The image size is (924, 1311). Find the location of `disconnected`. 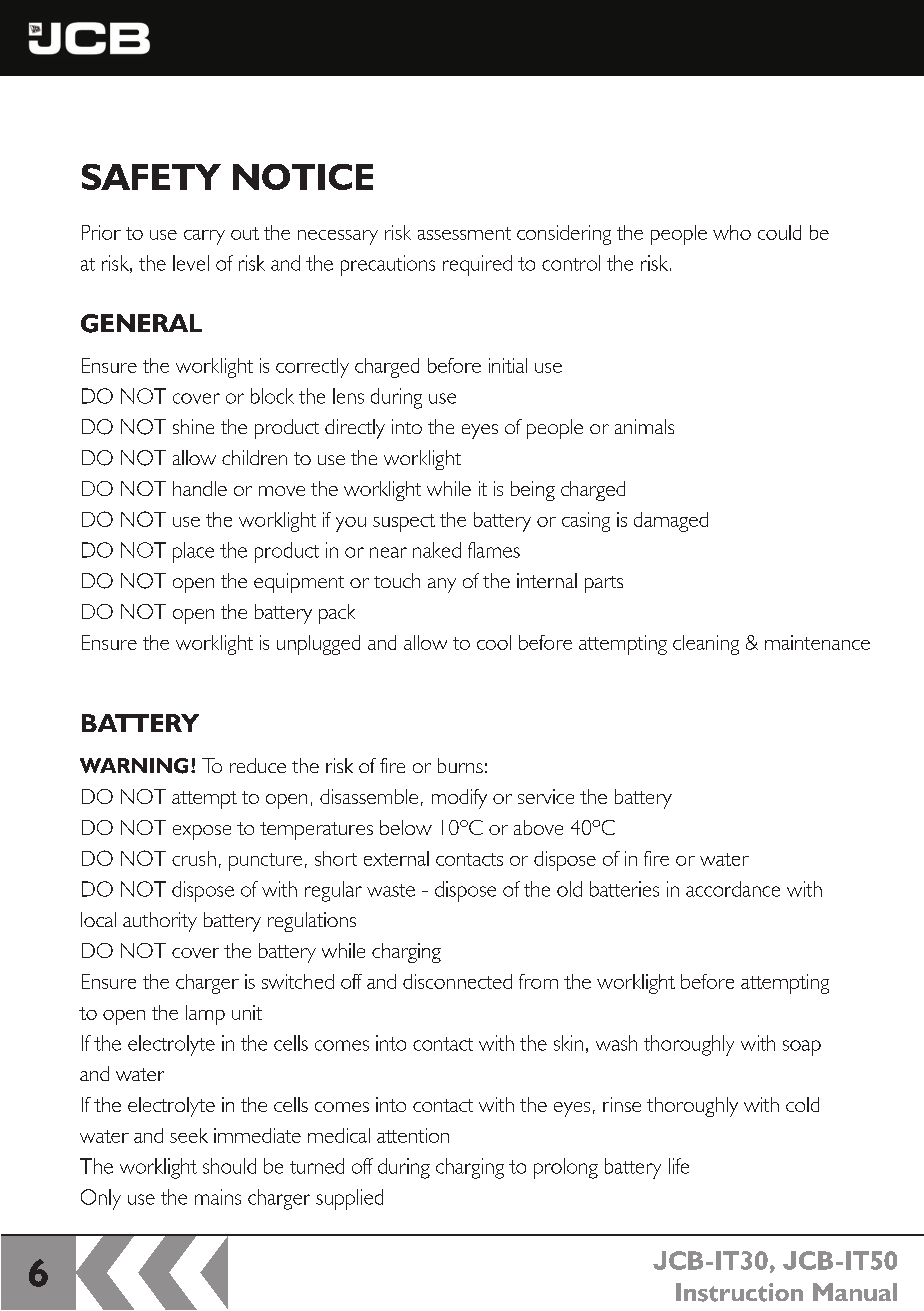

disconnected is located at coordinates (457, 981).
